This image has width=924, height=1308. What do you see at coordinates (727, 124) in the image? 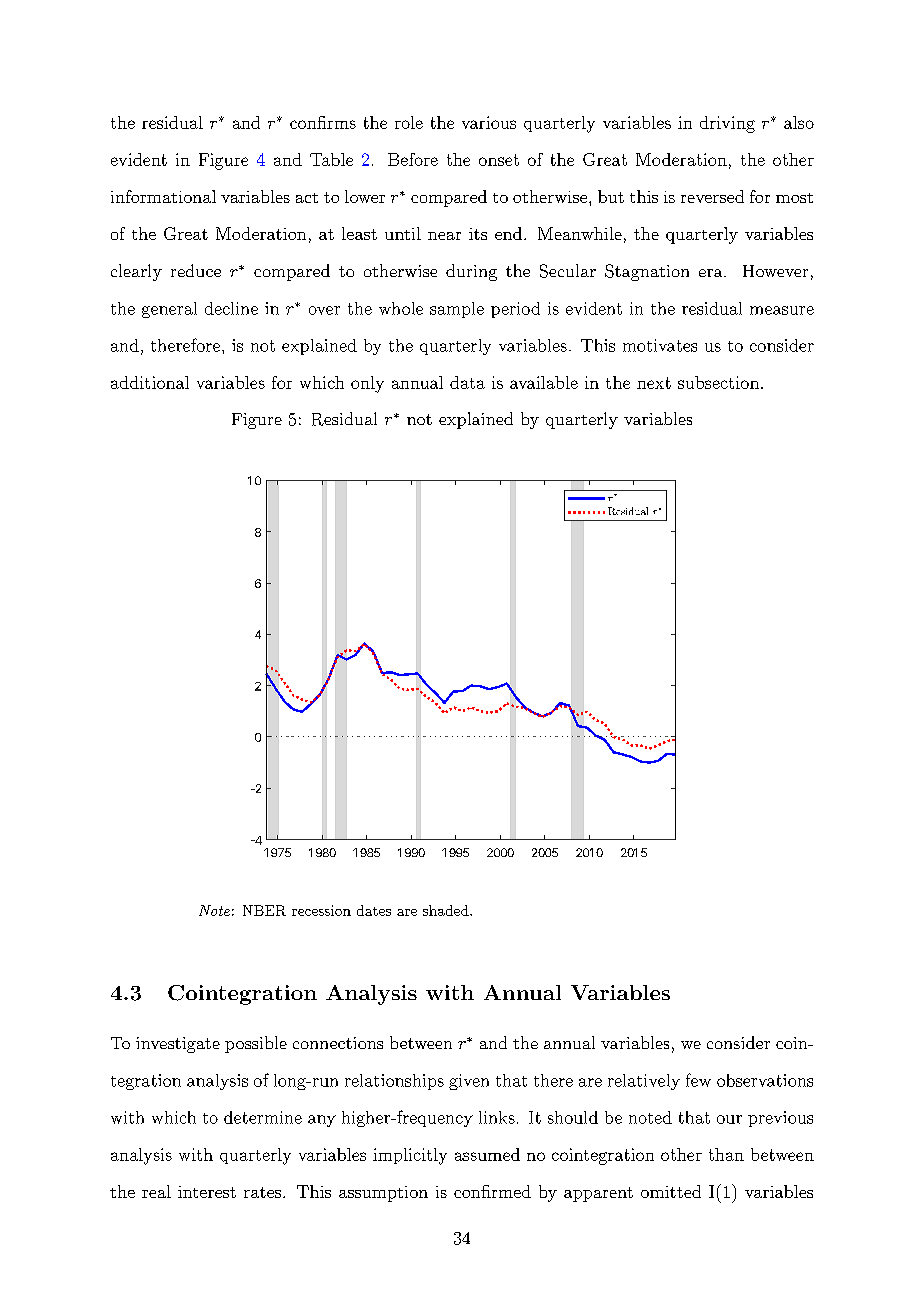
I see `driving` at bounding box center [727, 124].
